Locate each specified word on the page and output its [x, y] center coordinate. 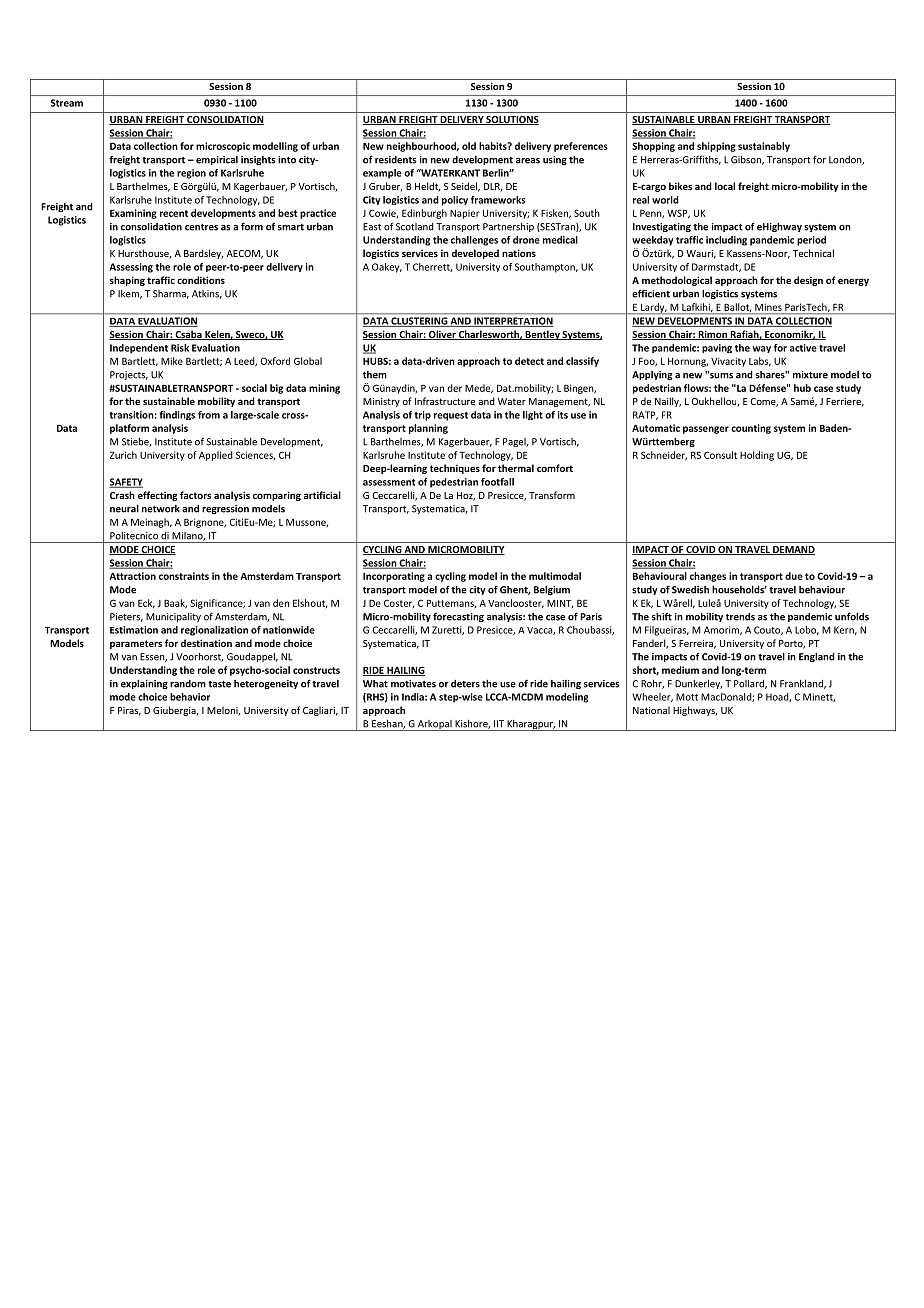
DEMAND [793, 550]
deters [465, 684]
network [161, 509]
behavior [190, 697]
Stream [67, 103]
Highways [695, 711]
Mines [768, 307]
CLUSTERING [419, 322]
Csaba [188, 335]
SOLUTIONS [512, 120]
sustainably [764, 147]
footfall [497, 482]
